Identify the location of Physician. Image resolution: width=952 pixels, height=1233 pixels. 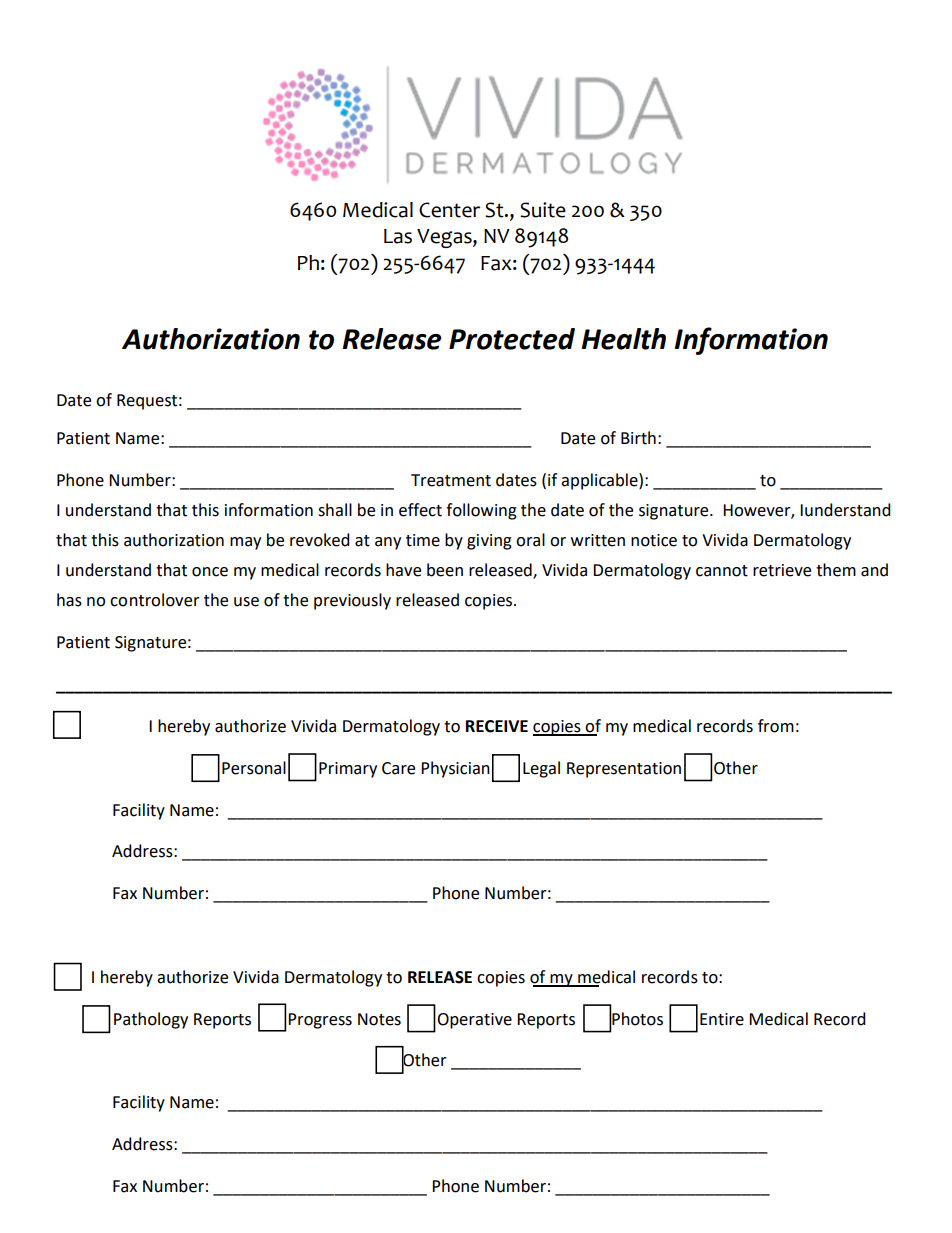
(455, 769).
